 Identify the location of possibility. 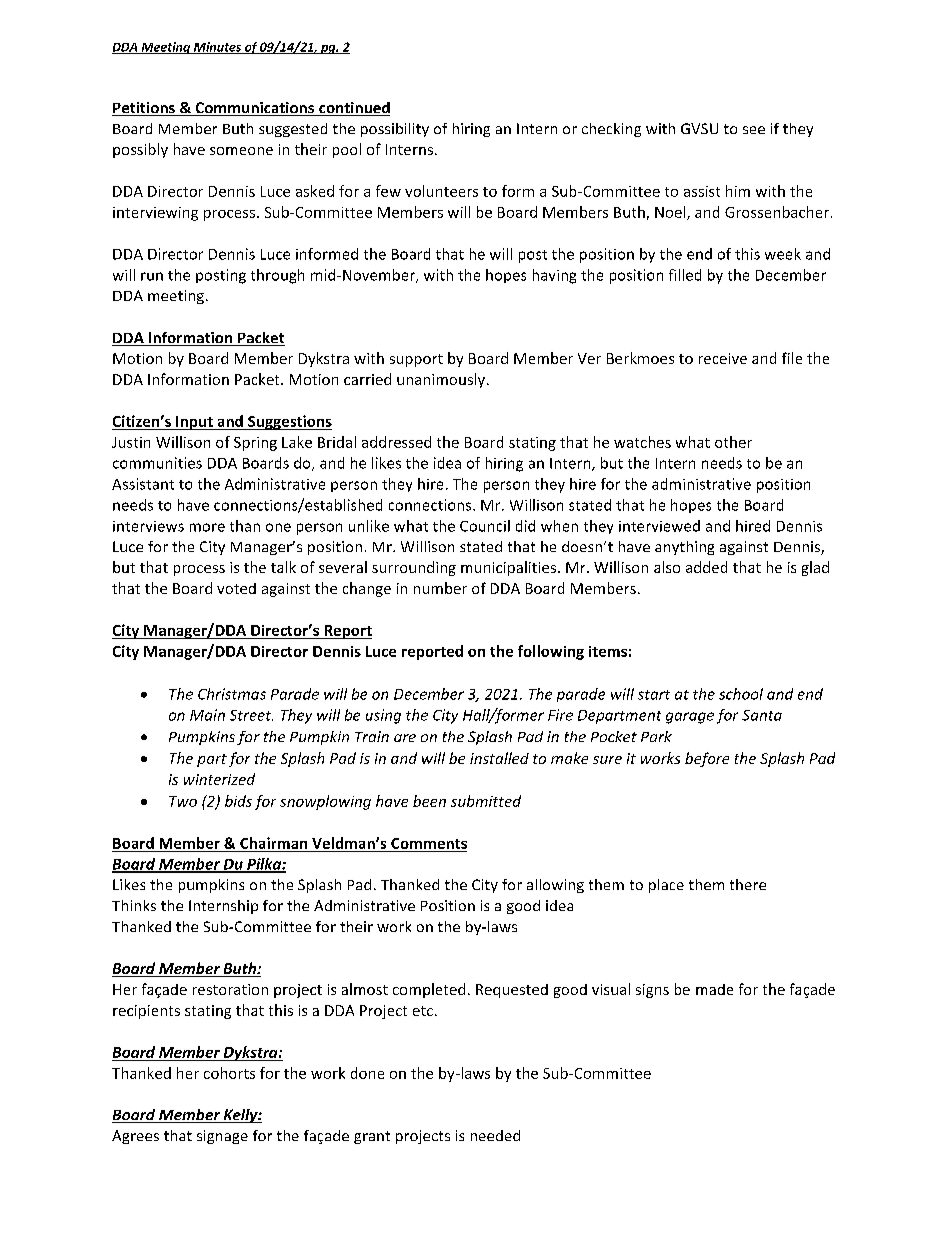
(395, 130).
